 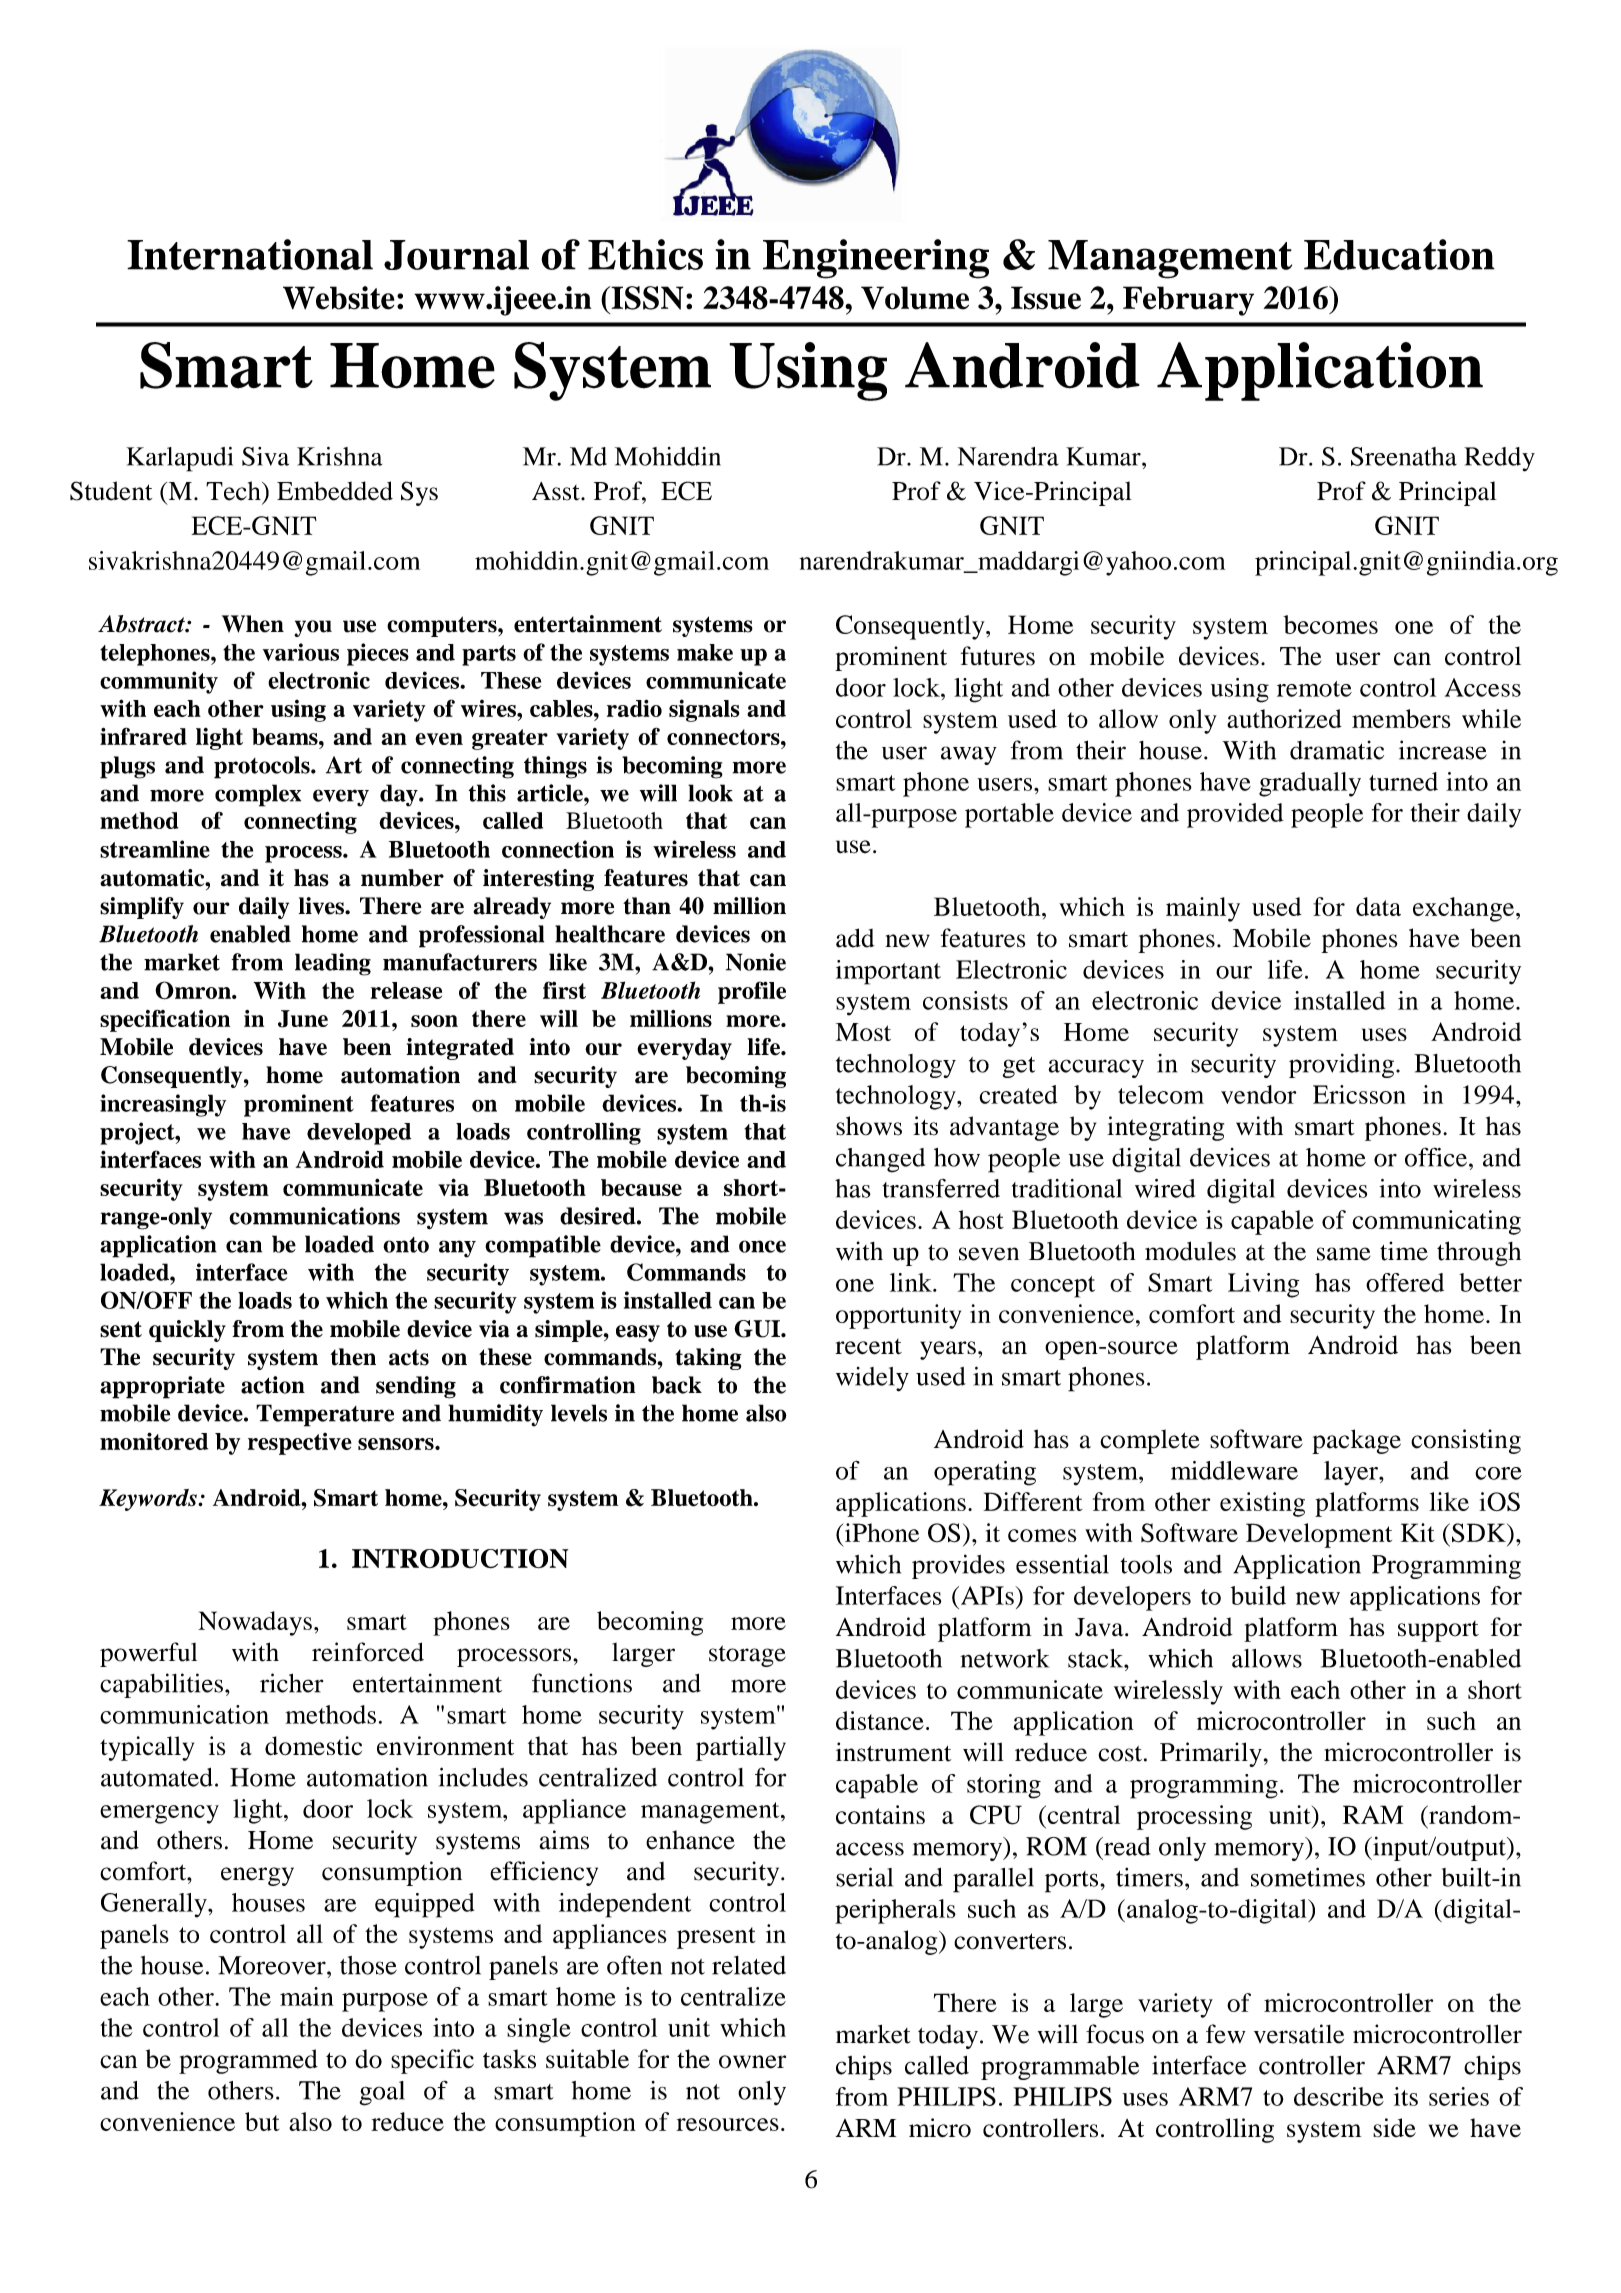 I want to click on distance, so click(x=880, y=1720).
